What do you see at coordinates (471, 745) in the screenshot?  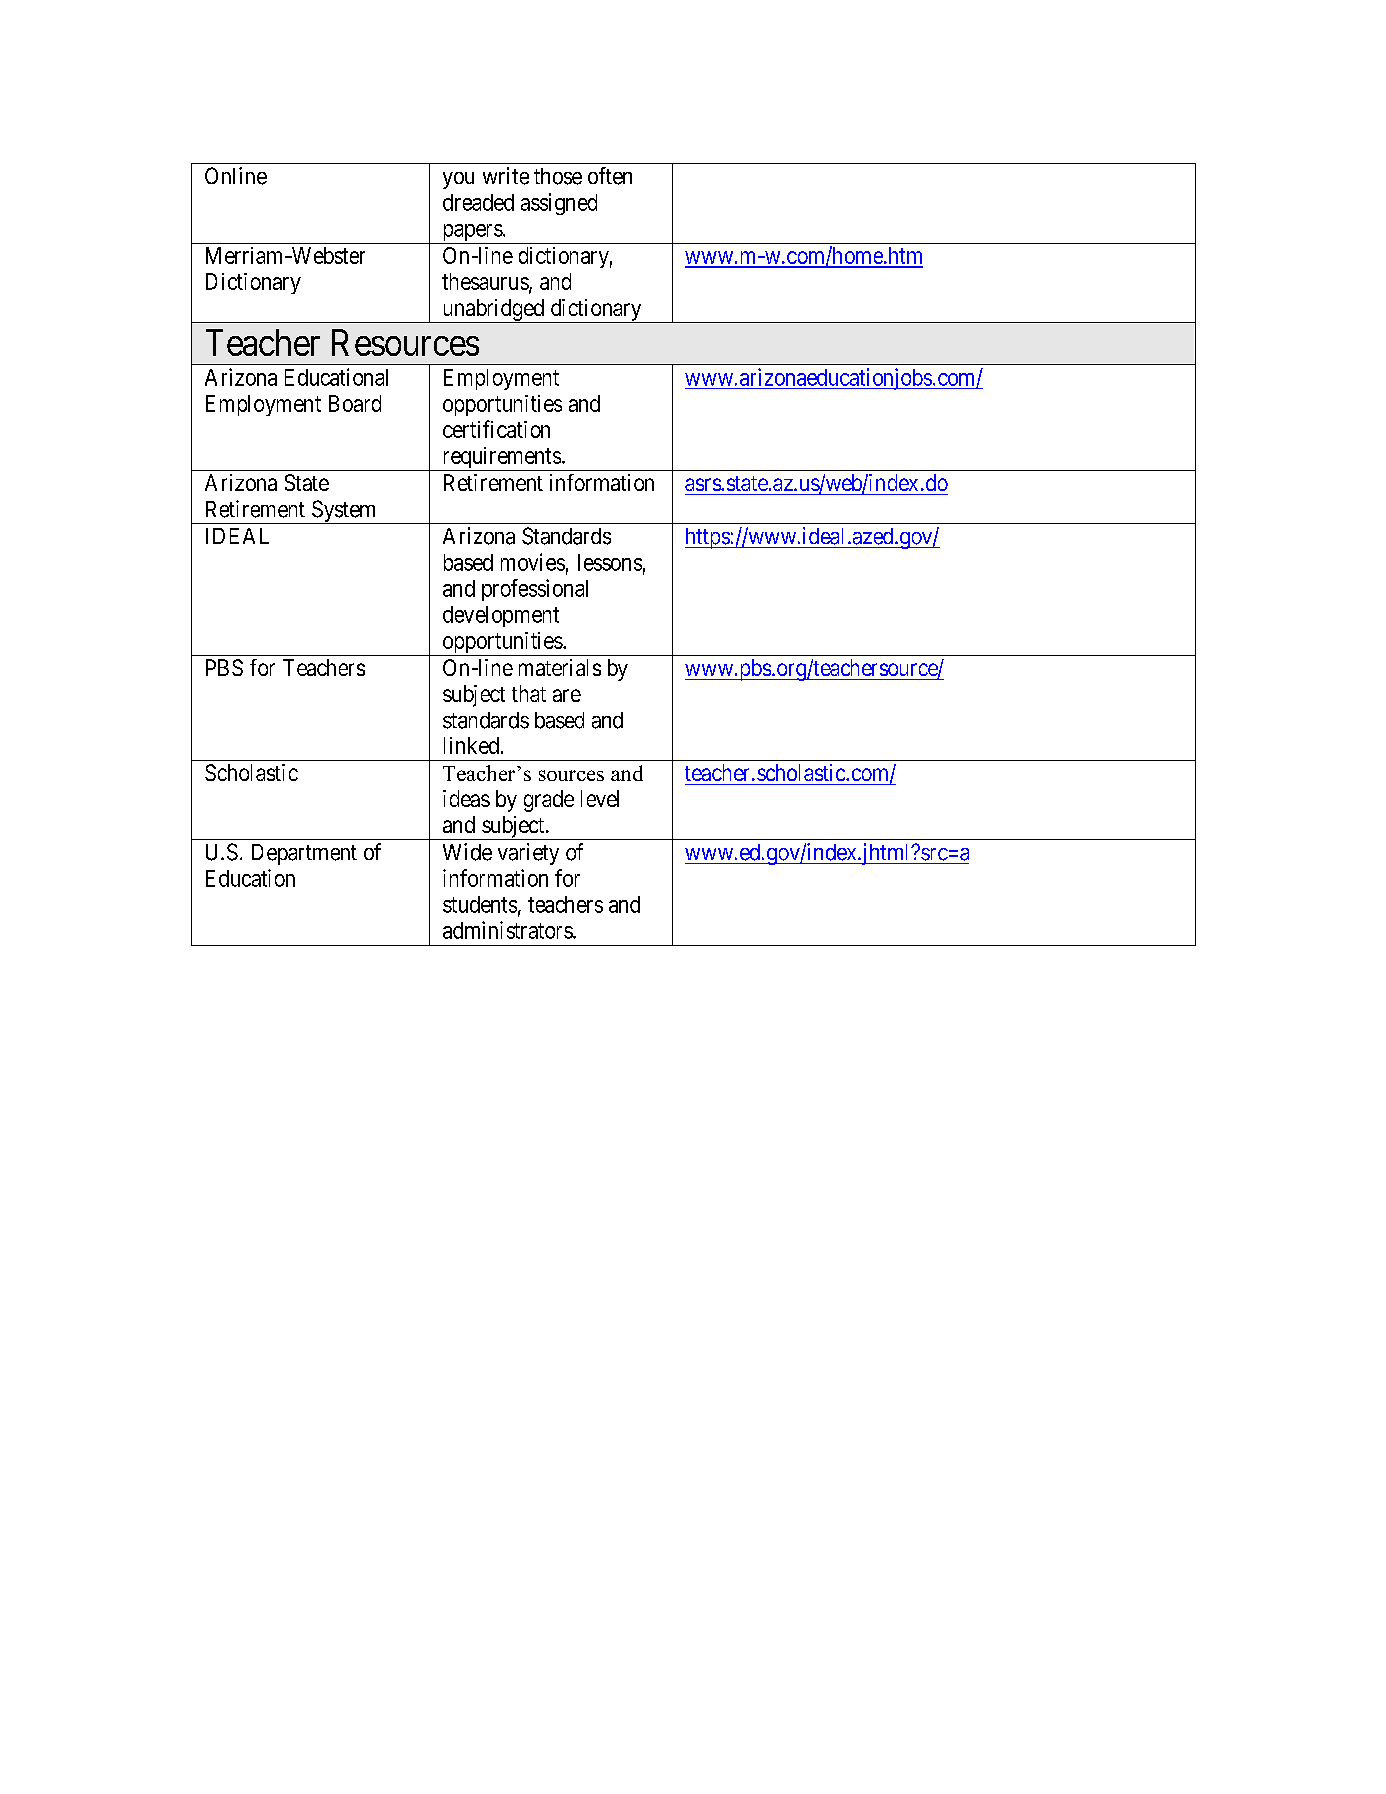 I see `linked` at bounding box center [471, 745].
